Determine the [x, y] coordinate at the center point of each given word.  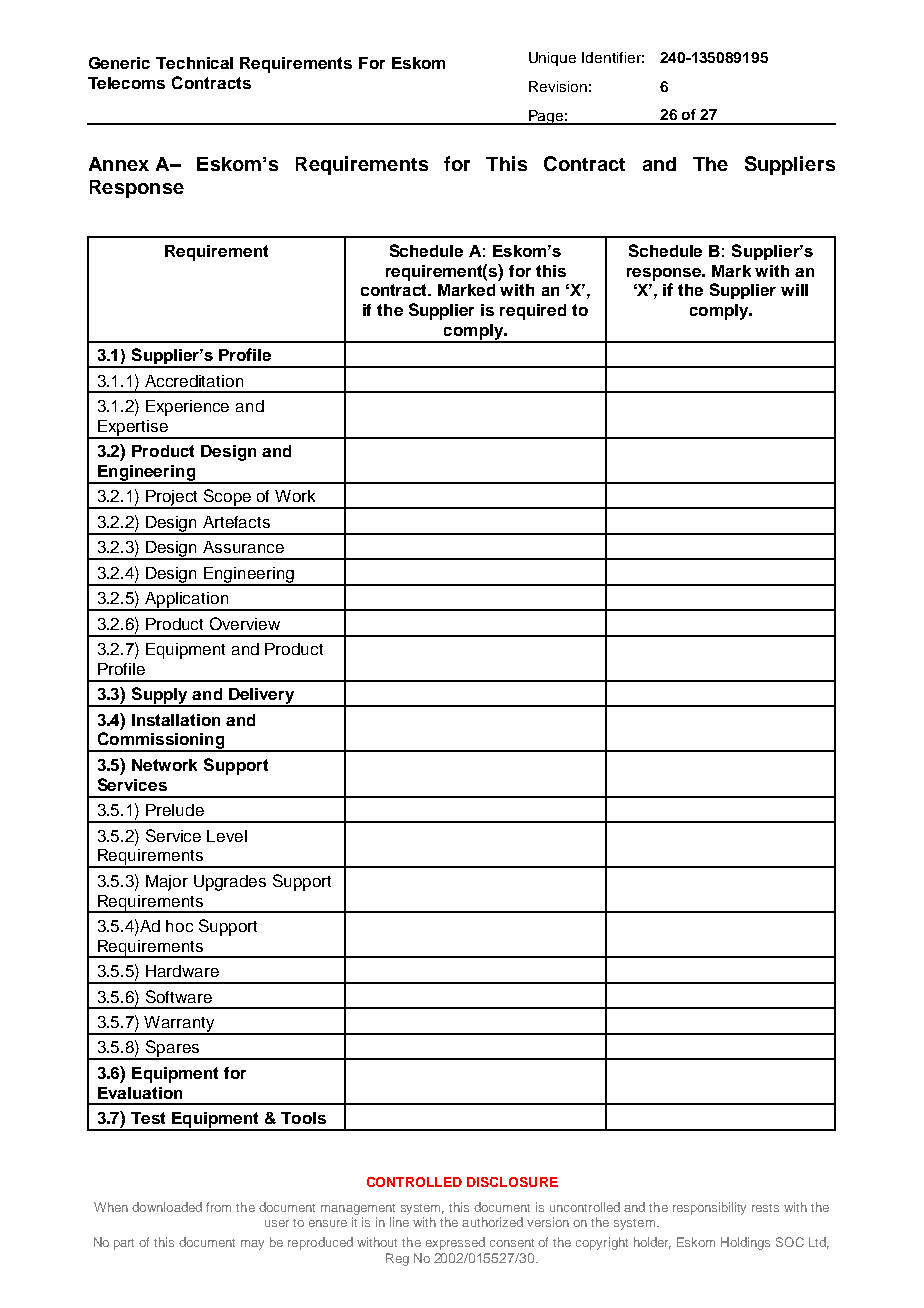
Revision [558, 86]
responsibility [709, 1208]
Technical [194, 63]
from [218, 1207]
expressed [455, 1243]
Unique [552, 59]
